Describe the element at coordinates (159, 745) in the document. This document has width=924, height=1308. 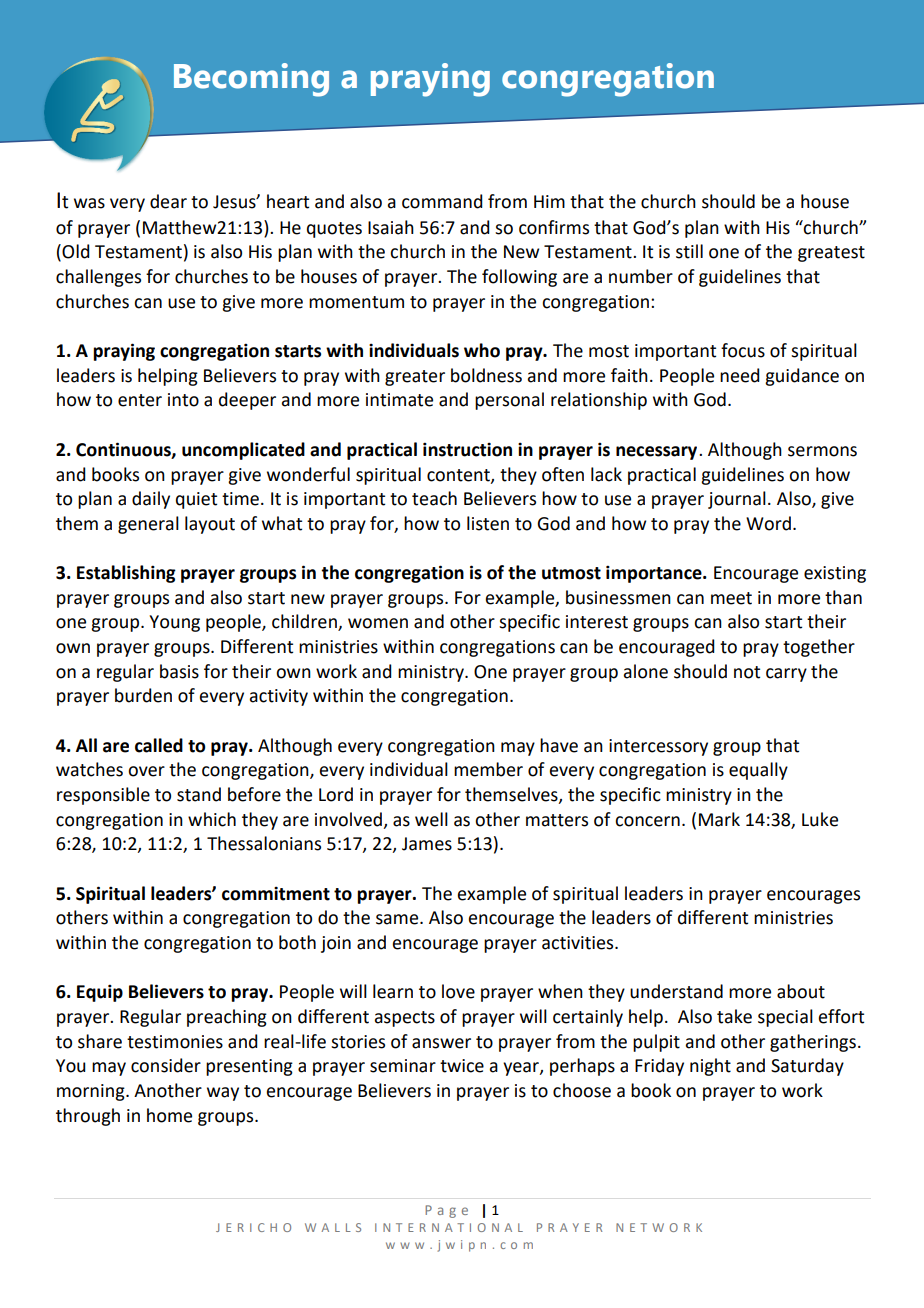
I see `called` at that location.
